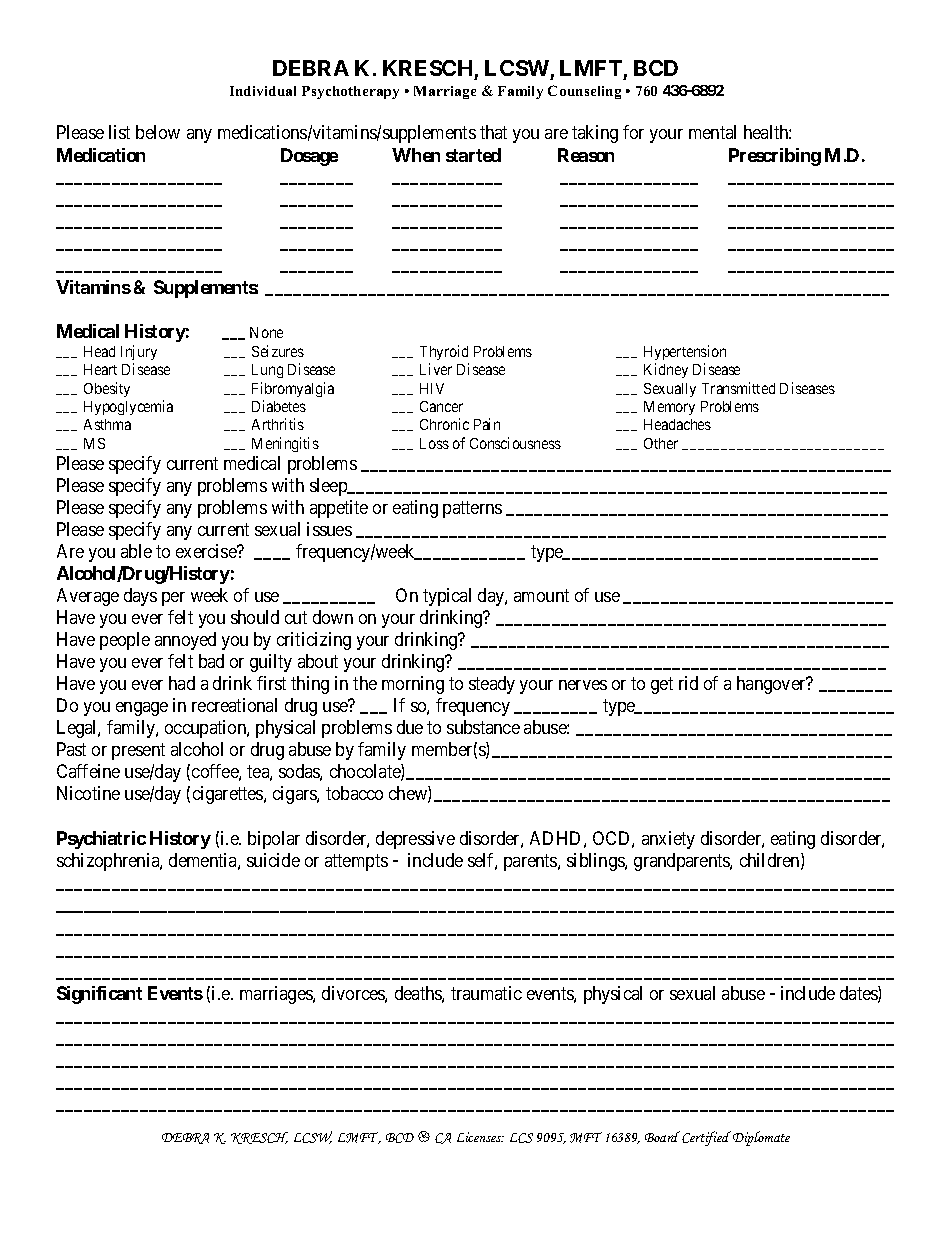  Describe the element at coordinates (139, 352) in the screenshot. I see `Injury` at that location.
